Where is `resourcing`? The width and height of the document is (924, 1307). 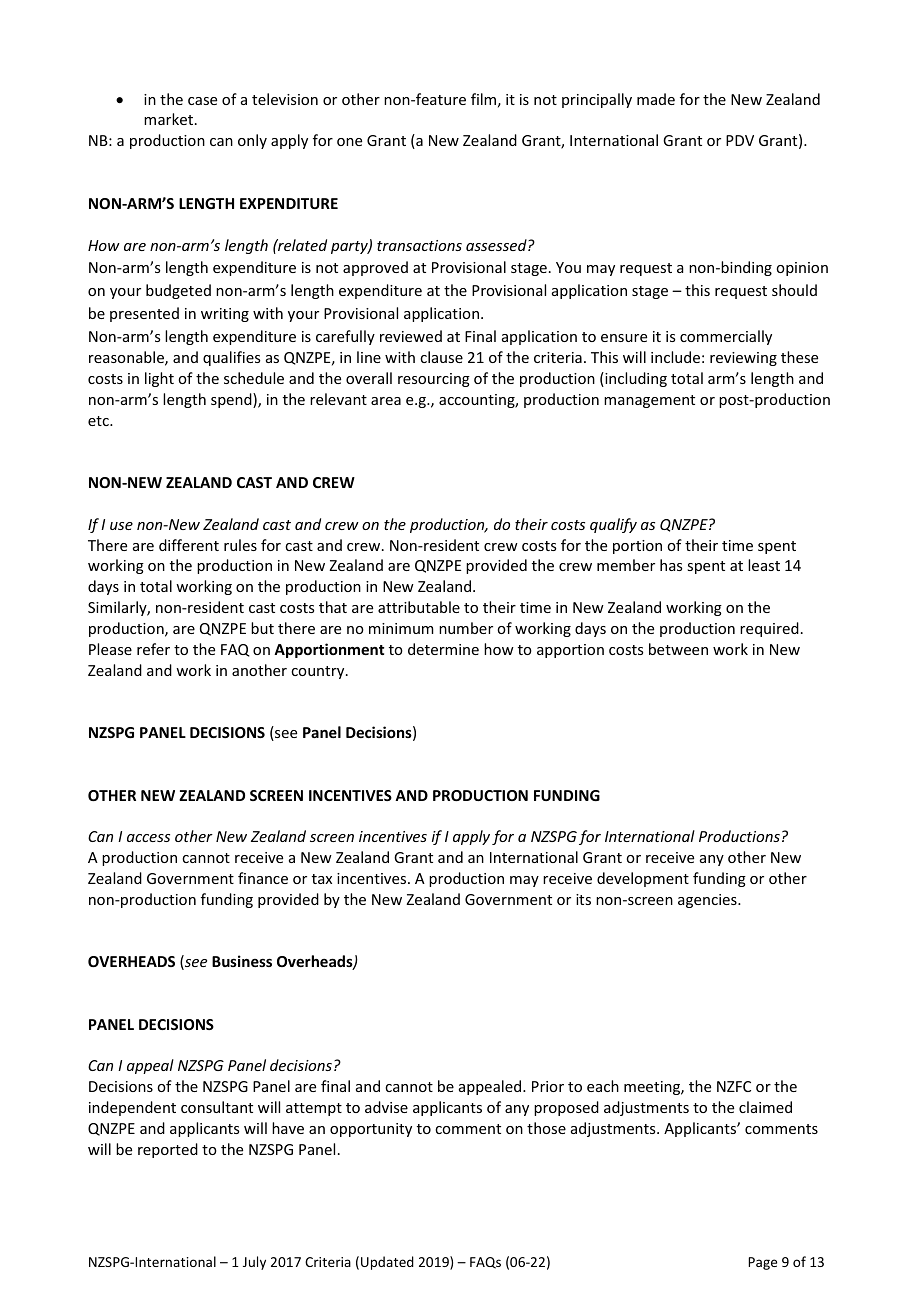 resourcing is located at coordinates (434, 380).
